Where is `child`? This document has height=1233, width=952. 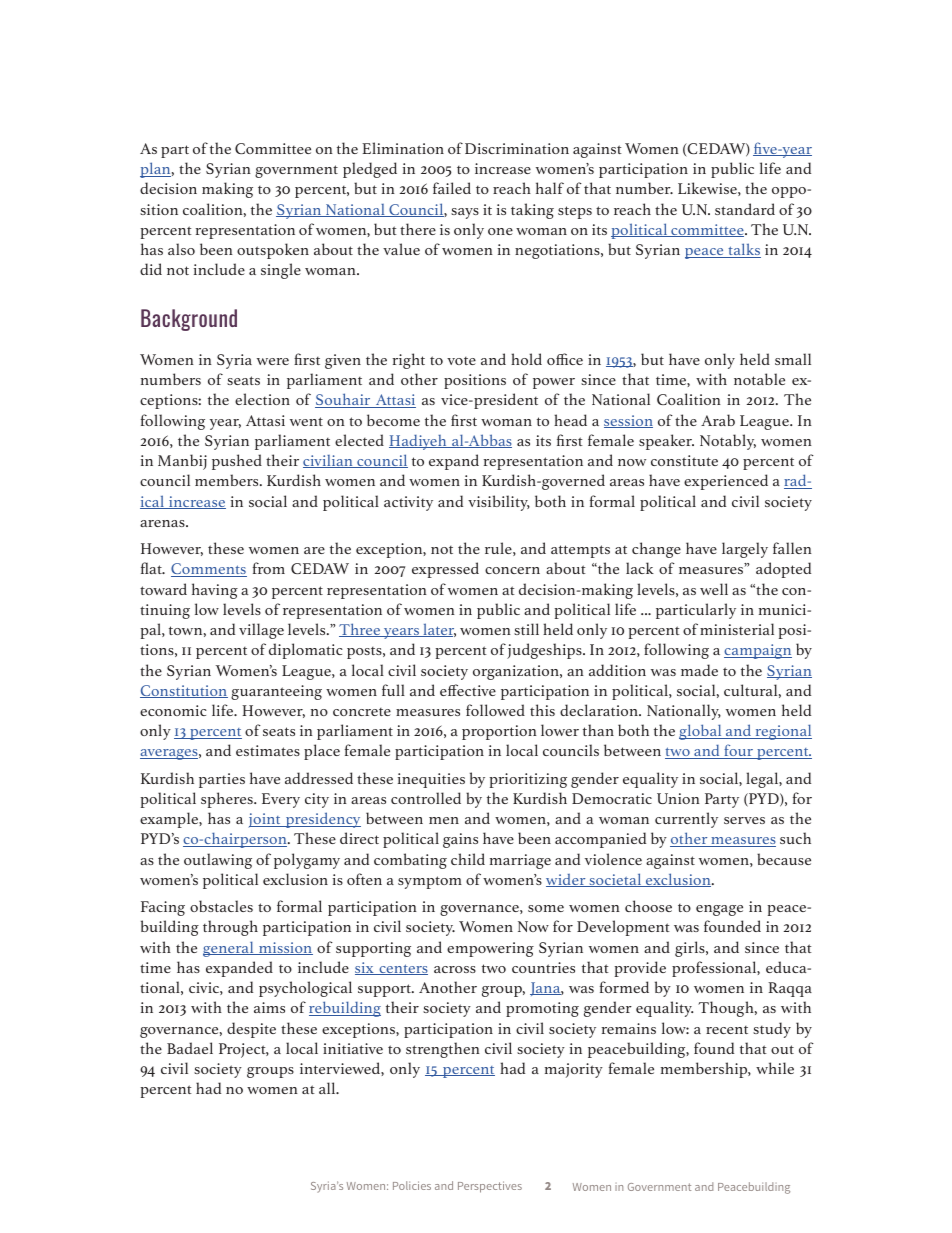 child is located at coordinates (468, 859).
